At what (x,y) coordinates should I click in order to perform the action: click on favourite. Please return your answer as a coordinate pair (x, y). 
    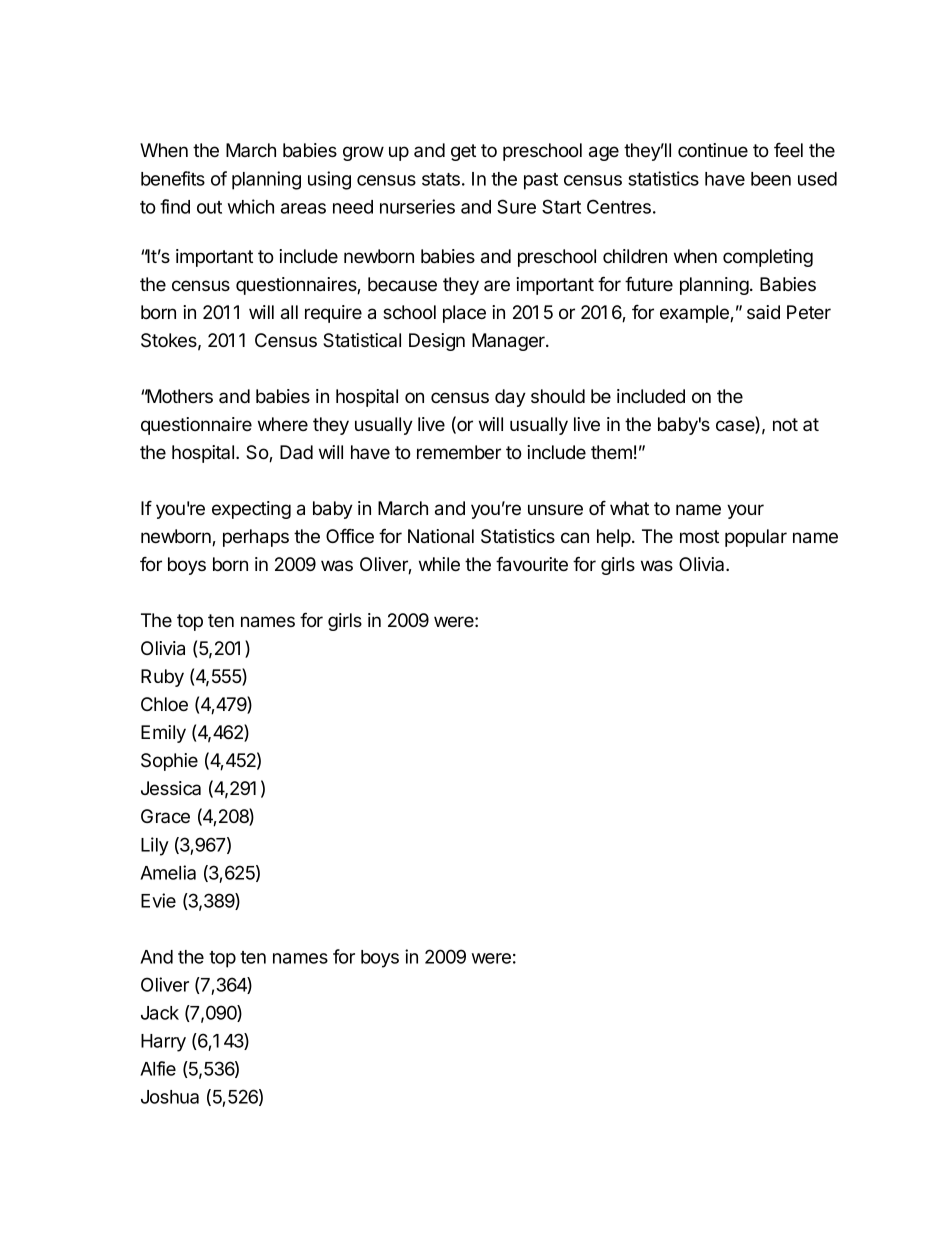
    Looking at the image, I should click on (532, 564).
